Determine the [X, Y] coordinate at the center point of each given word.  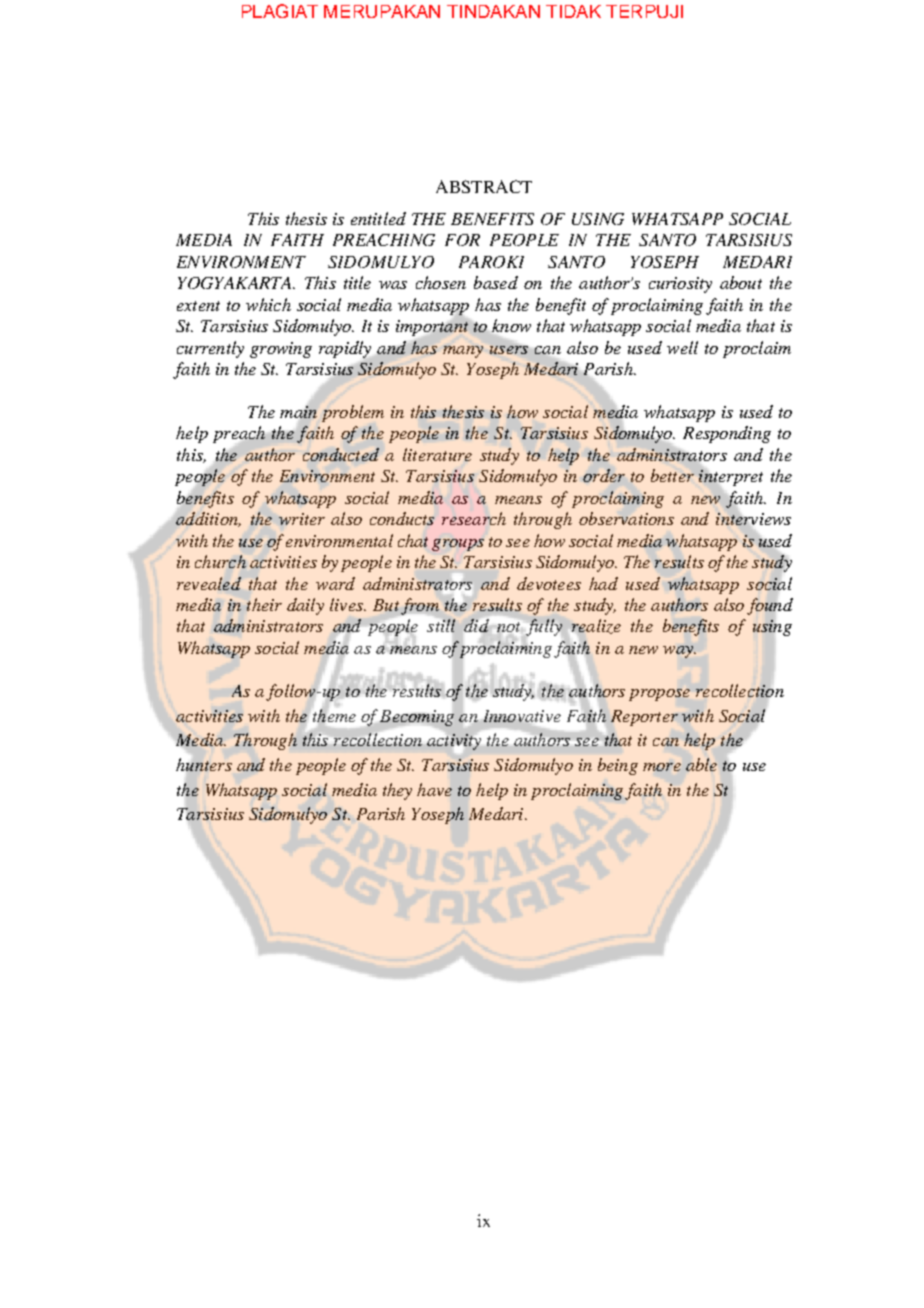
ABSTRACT [484, 186]
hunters [204, 764]
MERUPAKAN [382, 11]
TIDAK [573, 11]
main [300, 412]
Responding [727, 434]
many [463, 352]
